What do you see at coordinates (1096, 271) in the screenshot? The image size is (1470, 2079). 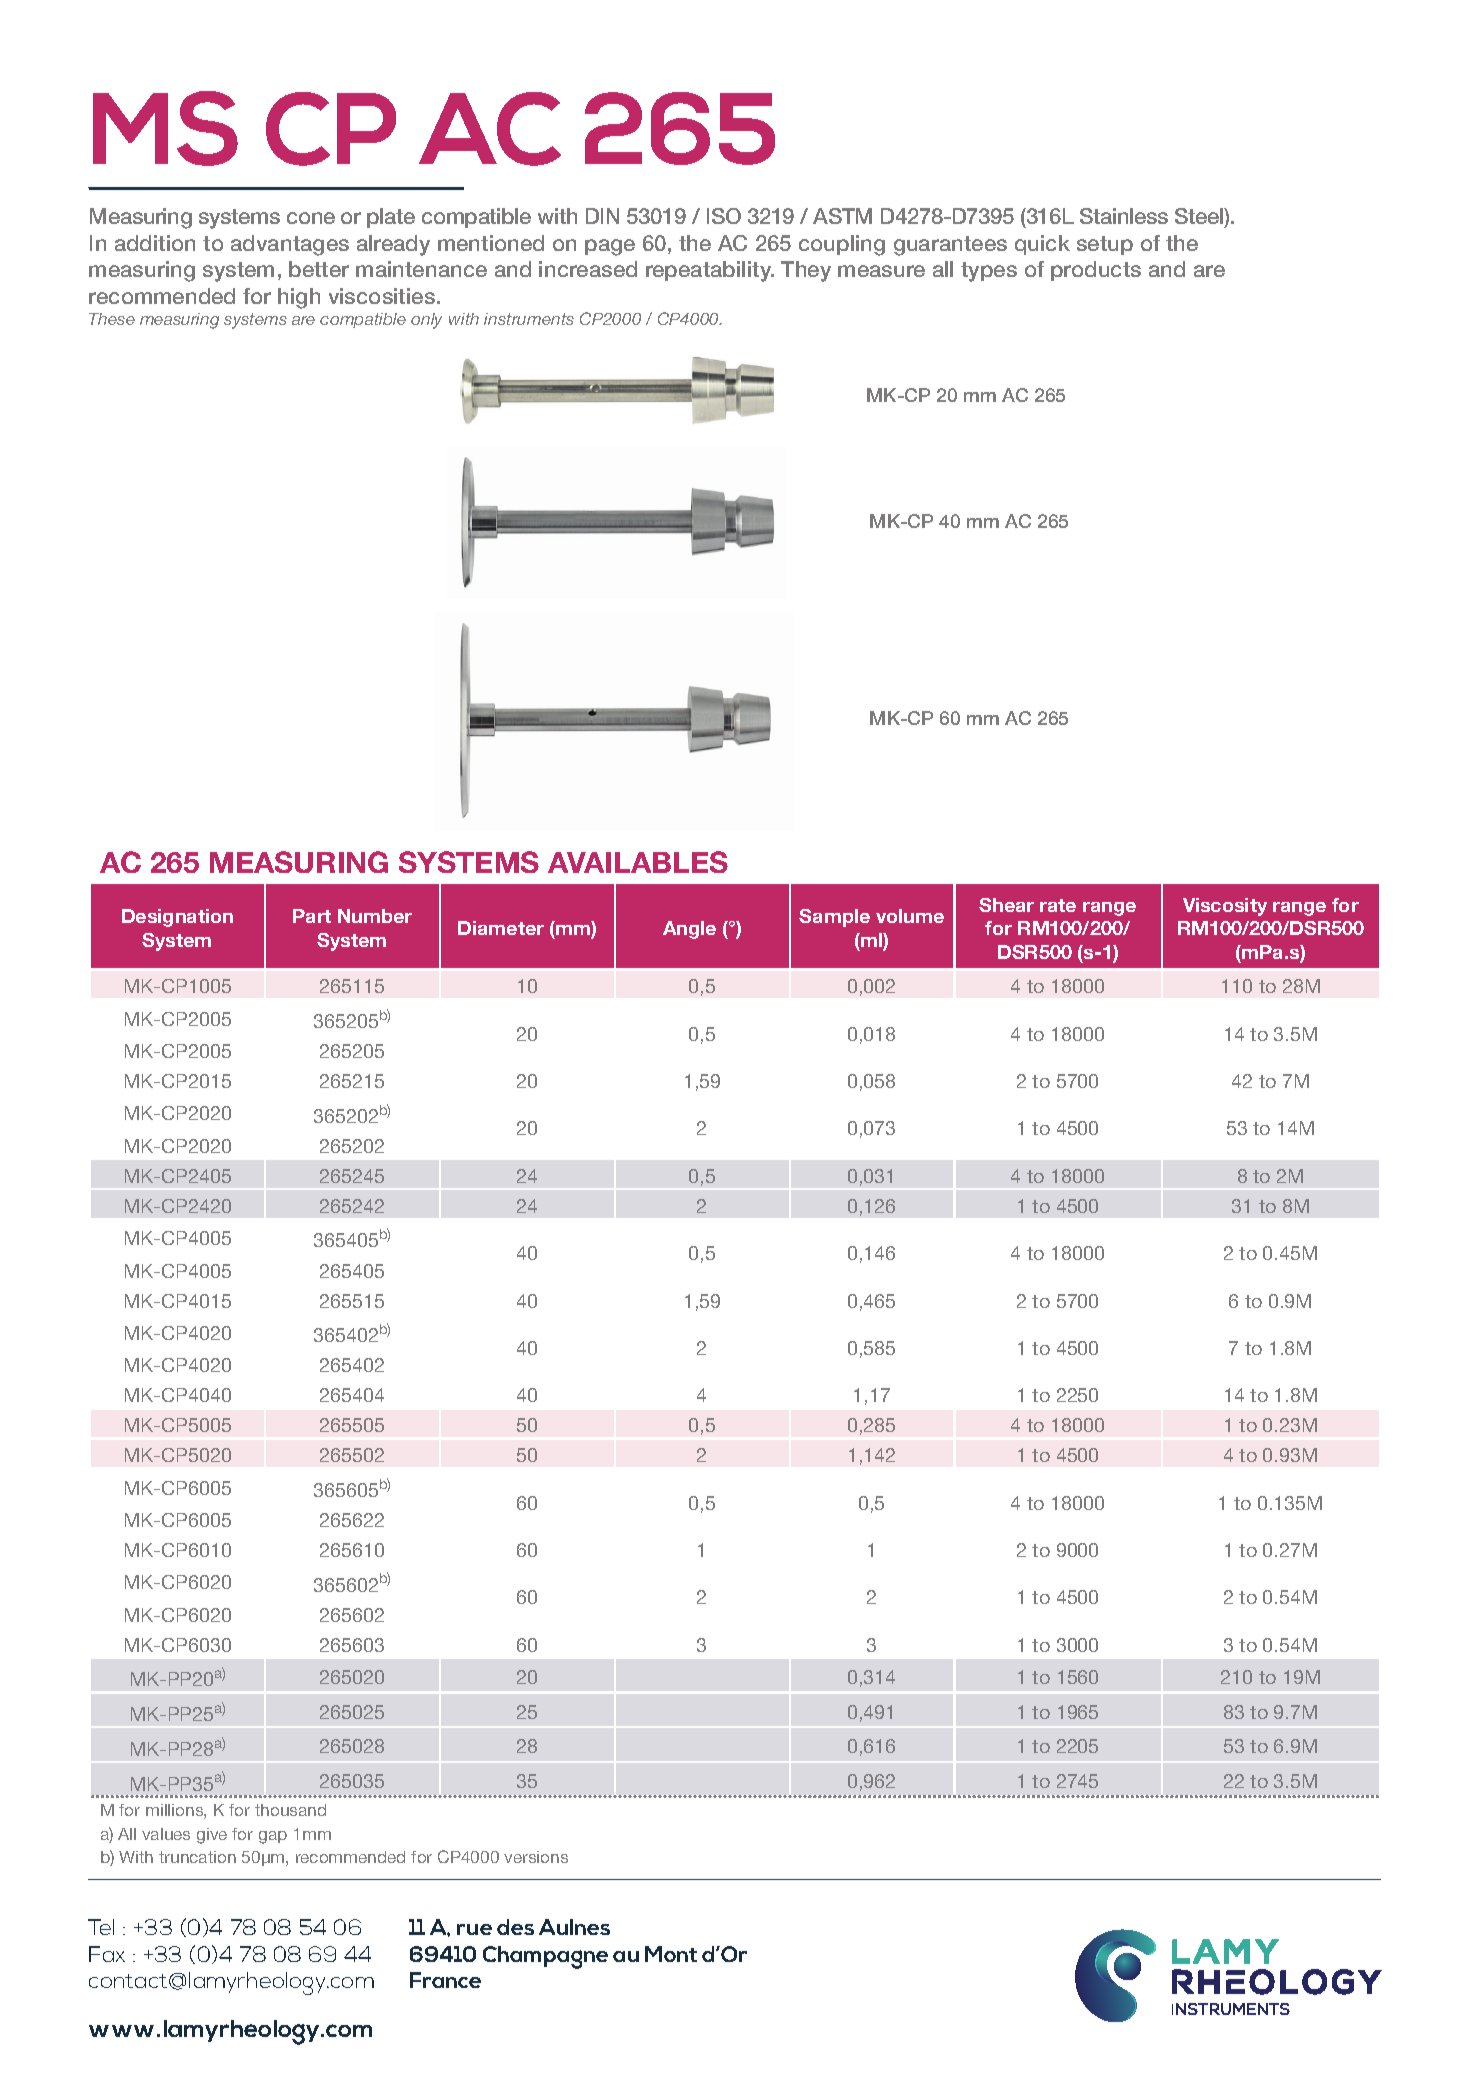 I see `products` at bounding box center [1096, 271].
